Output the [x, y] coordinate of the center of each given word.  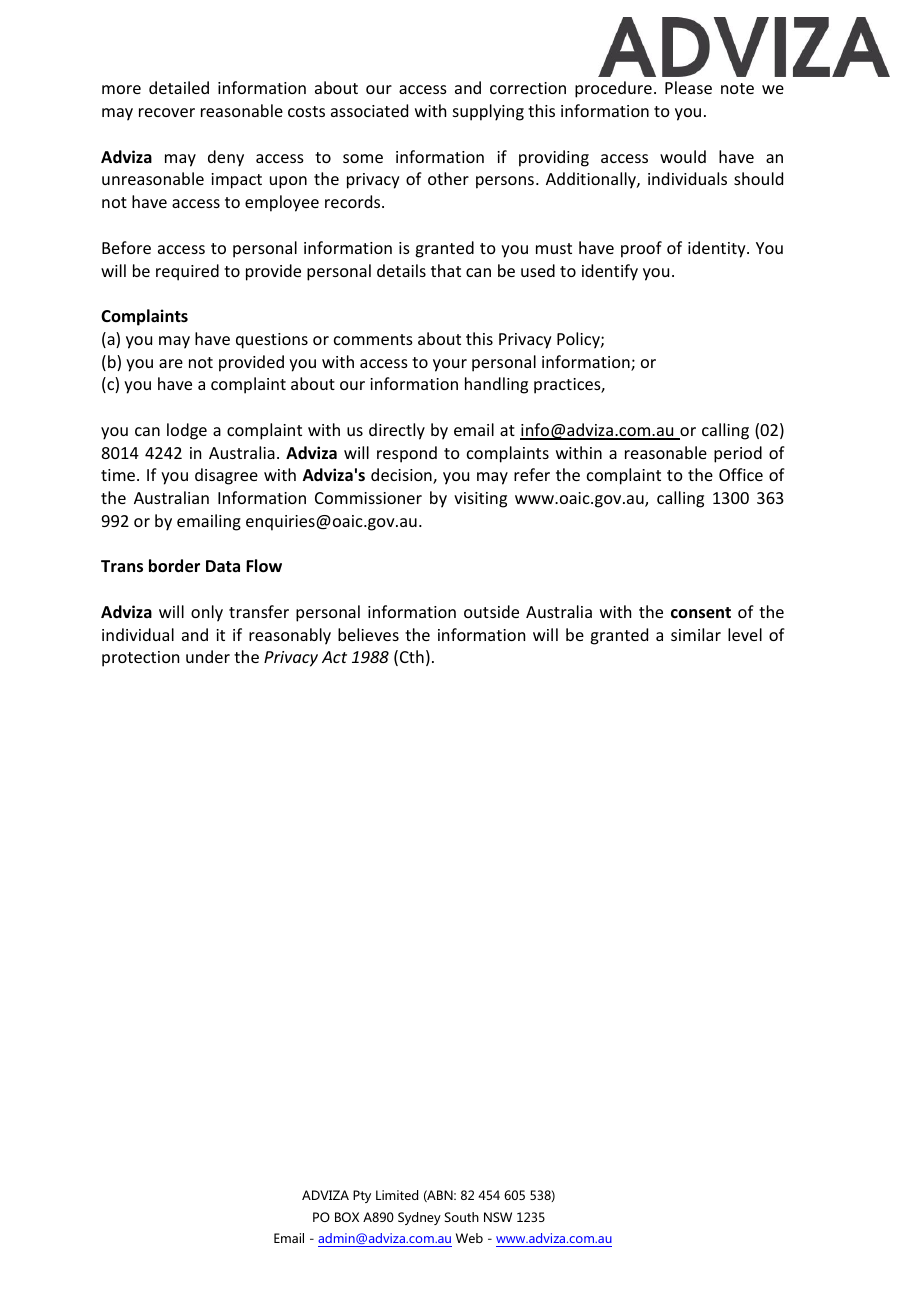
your [450, 365]
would [683, 156]
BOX [347, 1217]
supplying [488, 112]
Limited [397, 1195]
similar [696, 634]
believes [368, 634]
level [745, 634]
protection [140, 659]
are [171, 363]
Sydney [419, 1218]
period [738, 454]
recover [167, 112]
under [208, 656]
